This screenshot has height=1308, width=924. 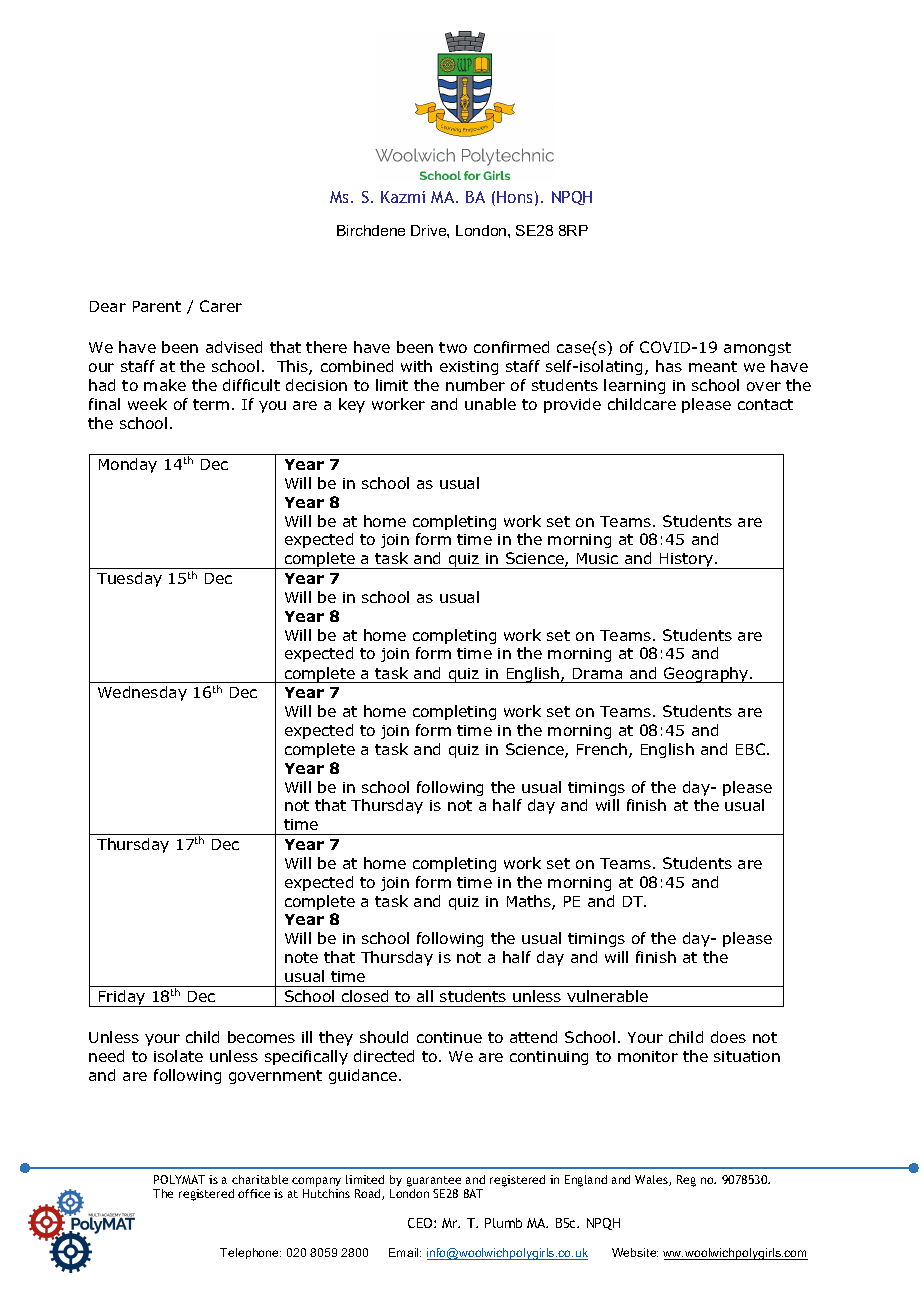 What do you see at coordinates (490, 404) in the screenshot?
I see `unable` at bounding box center [490, 404].
